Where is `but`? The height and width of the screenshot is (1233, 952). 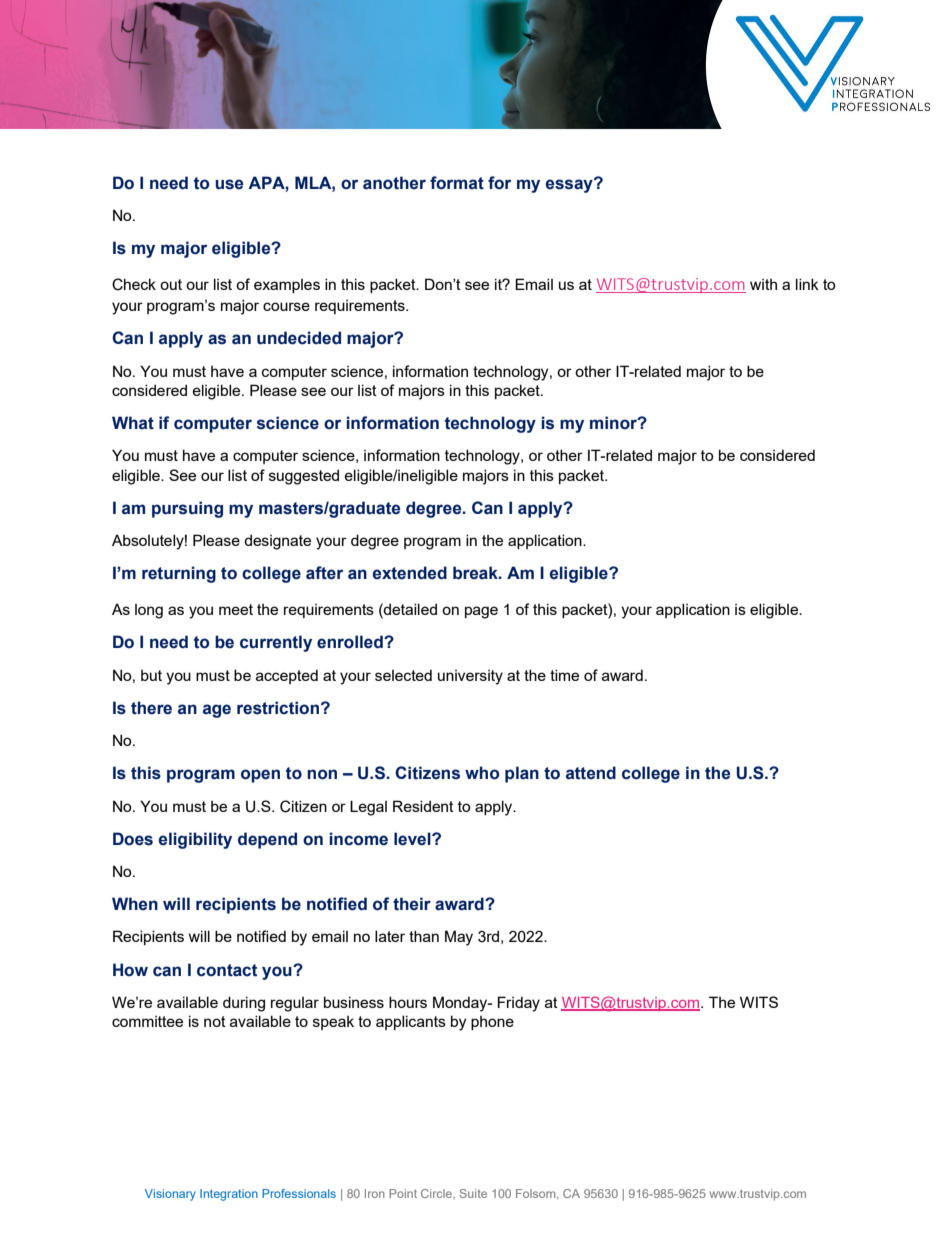 but is located at coordinates (151, 675).
